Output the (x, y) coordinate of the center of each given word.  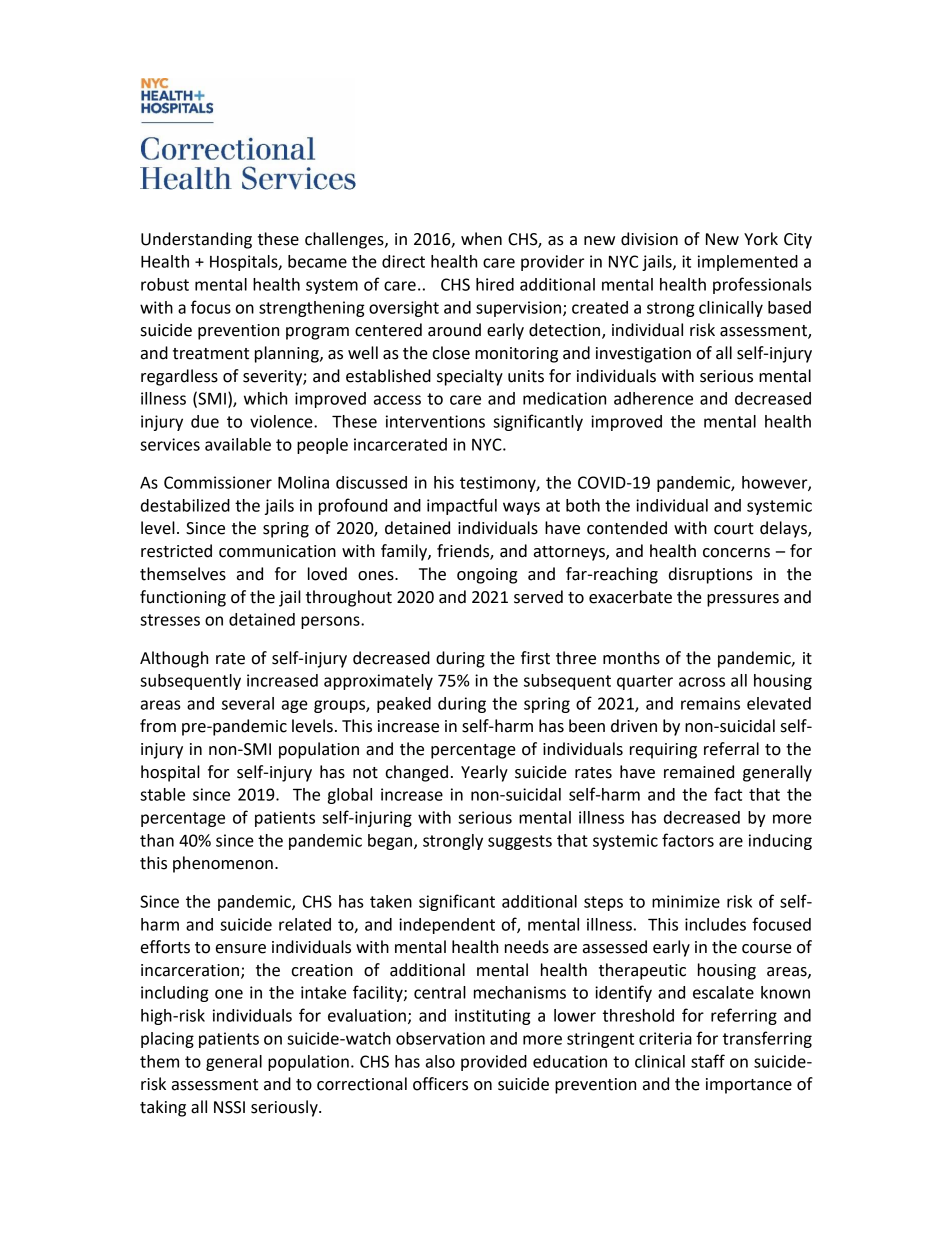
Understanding (196, 240)
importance (749, 1086)
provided (494, 1063)
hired (495, 284)
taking (163, 1108)
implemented (748, 263)
